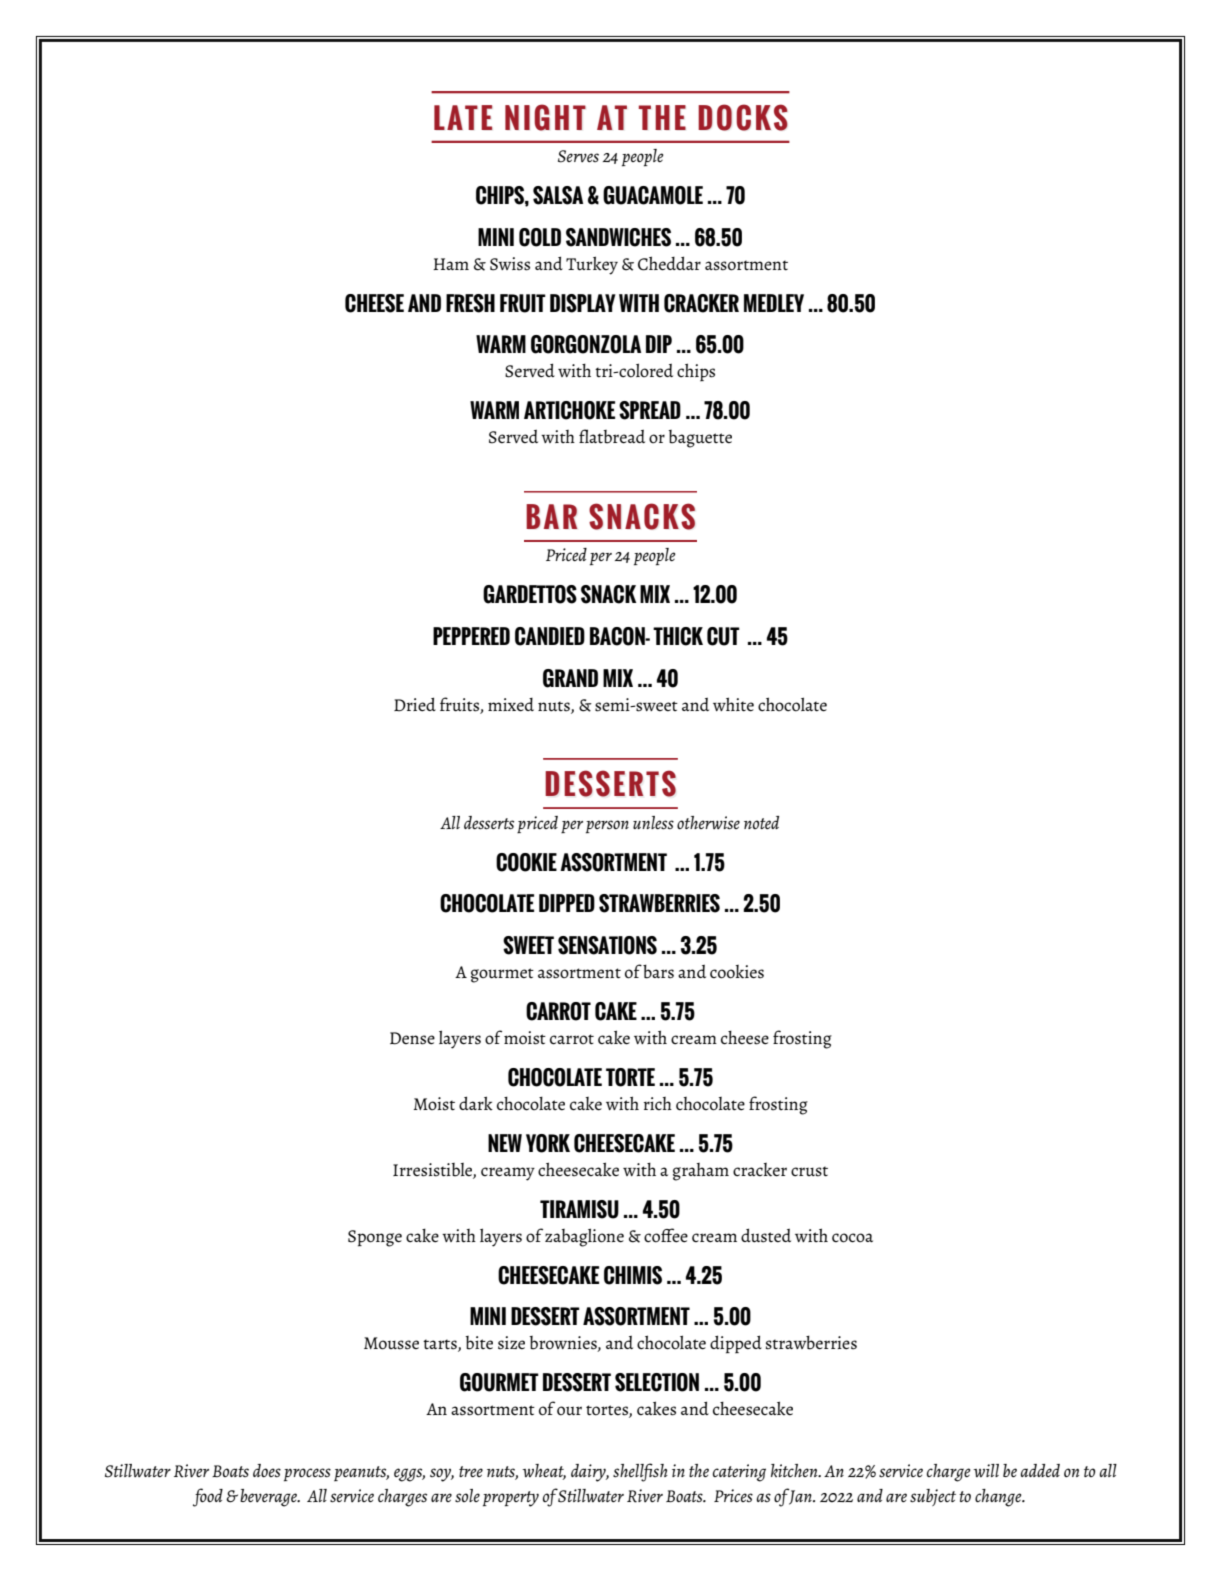 This page has width=1221, height=1581. I want to click on Dried, so click(415, 704).
